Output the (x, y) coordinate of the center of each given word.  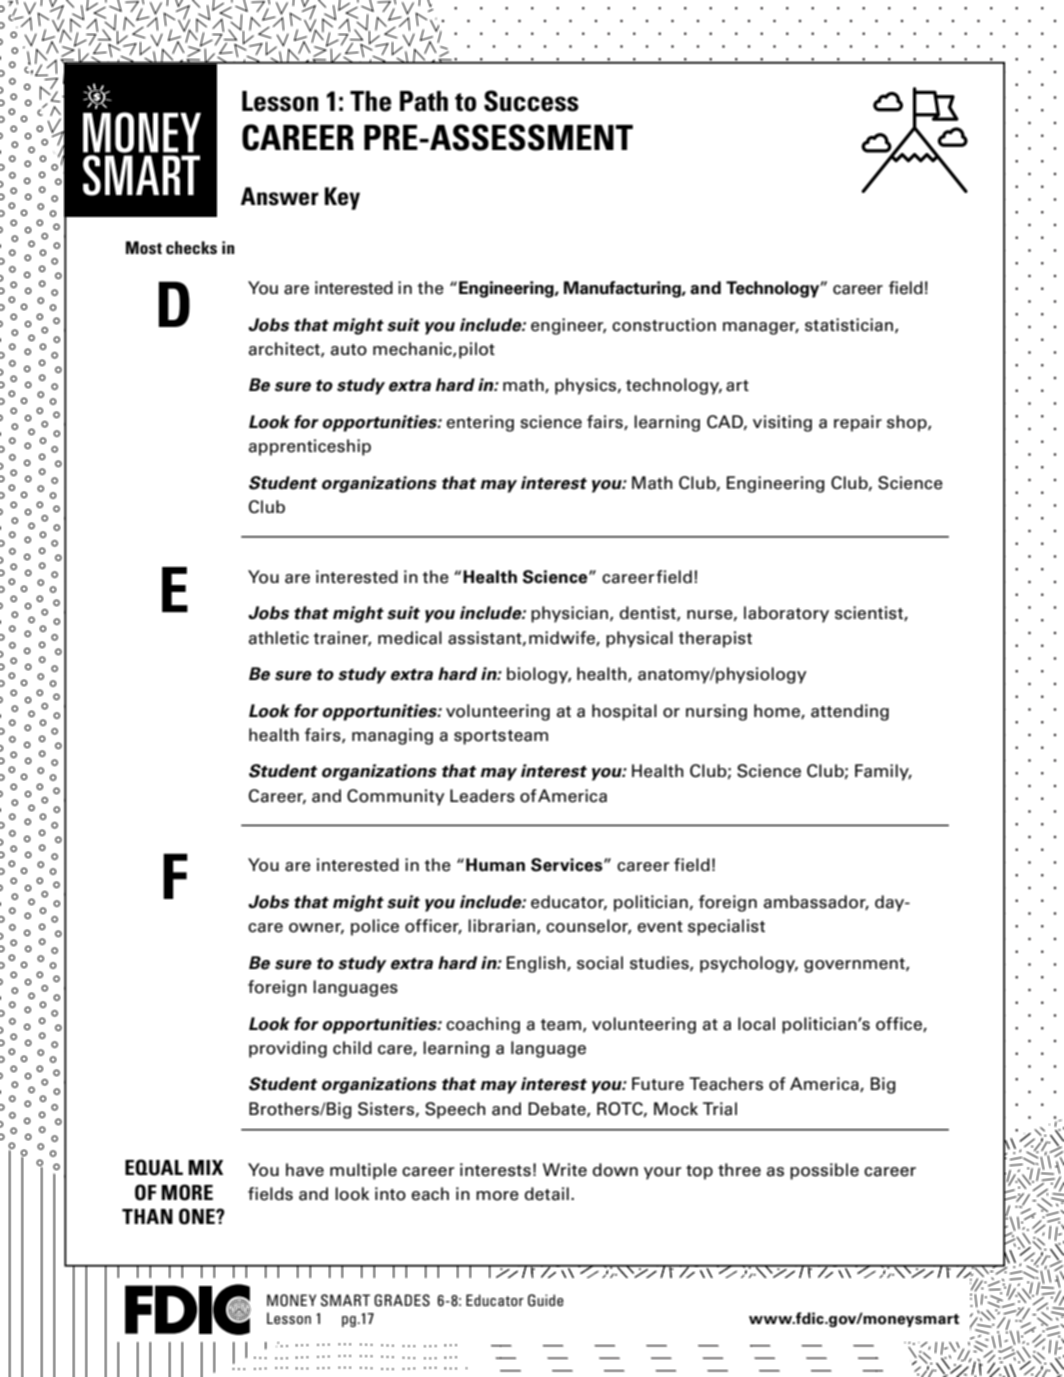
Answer (280, 196)
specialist (726, 927)
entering (480, 423)
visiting (782, 423)
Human (495, 865)
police (375, 927)
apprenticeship (310, 447)
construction (664, 325)
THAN (147, 1216)
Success (531, 101)
